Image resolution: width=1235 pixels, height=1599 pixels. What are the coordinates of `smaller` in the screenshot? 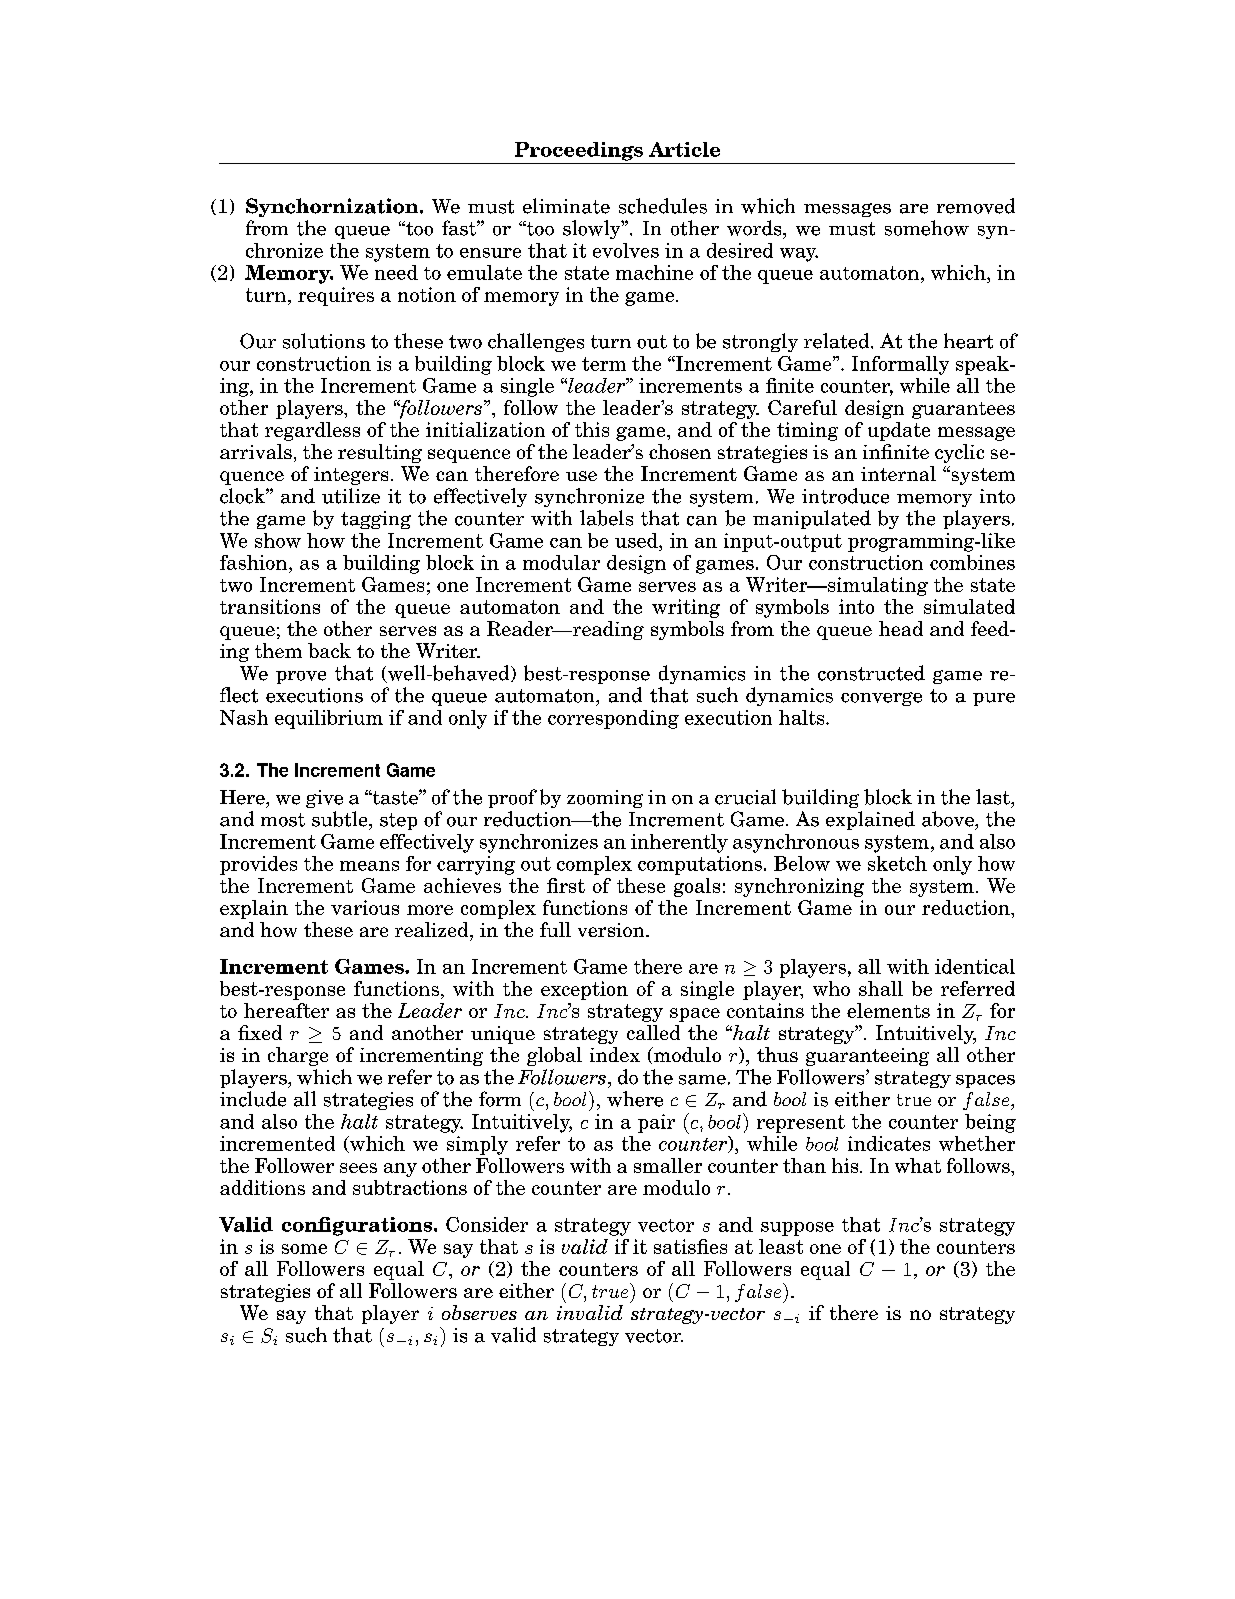 It's located at (668, 1165).
